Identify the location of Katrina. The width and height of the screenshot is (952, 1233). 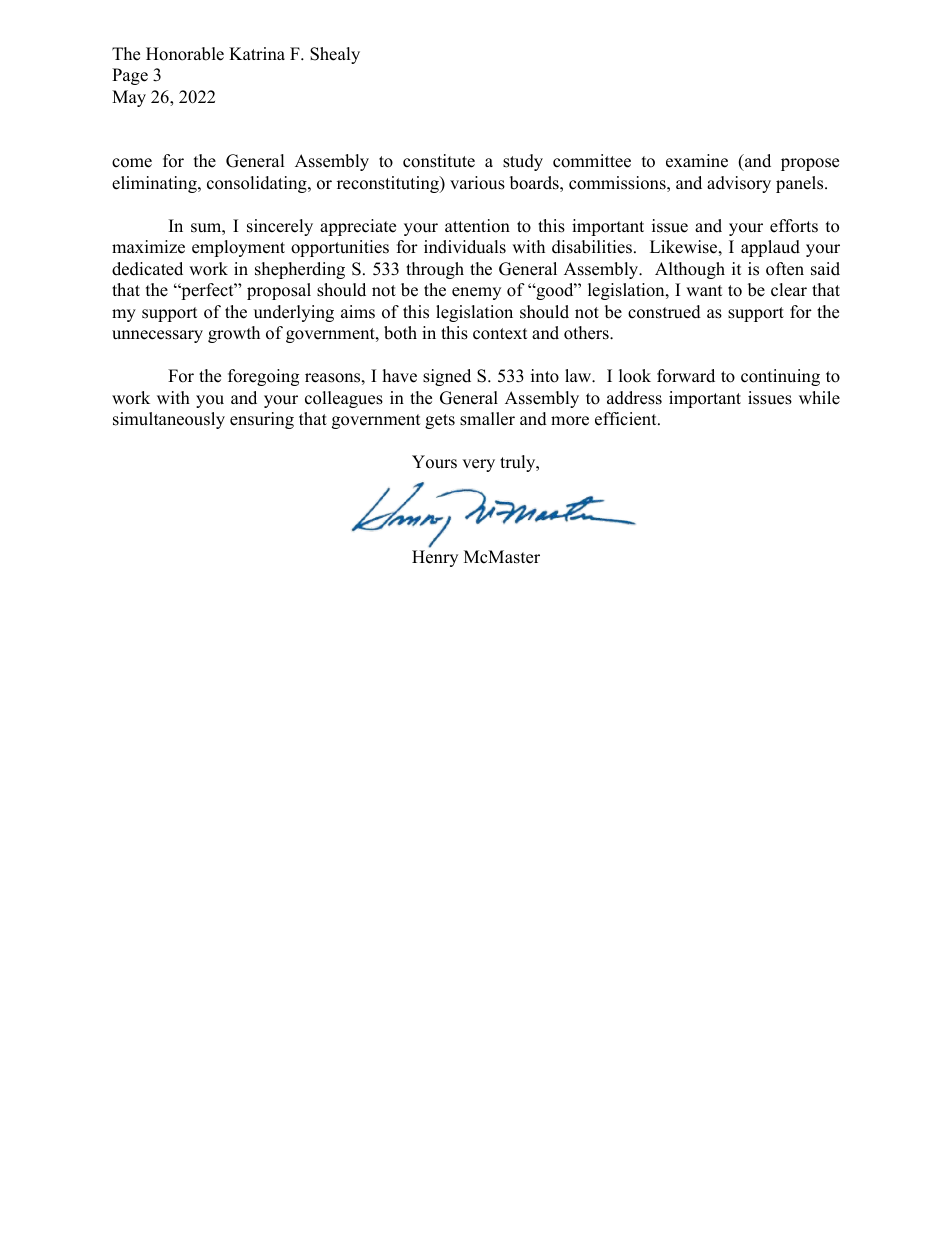
(257, 53).
